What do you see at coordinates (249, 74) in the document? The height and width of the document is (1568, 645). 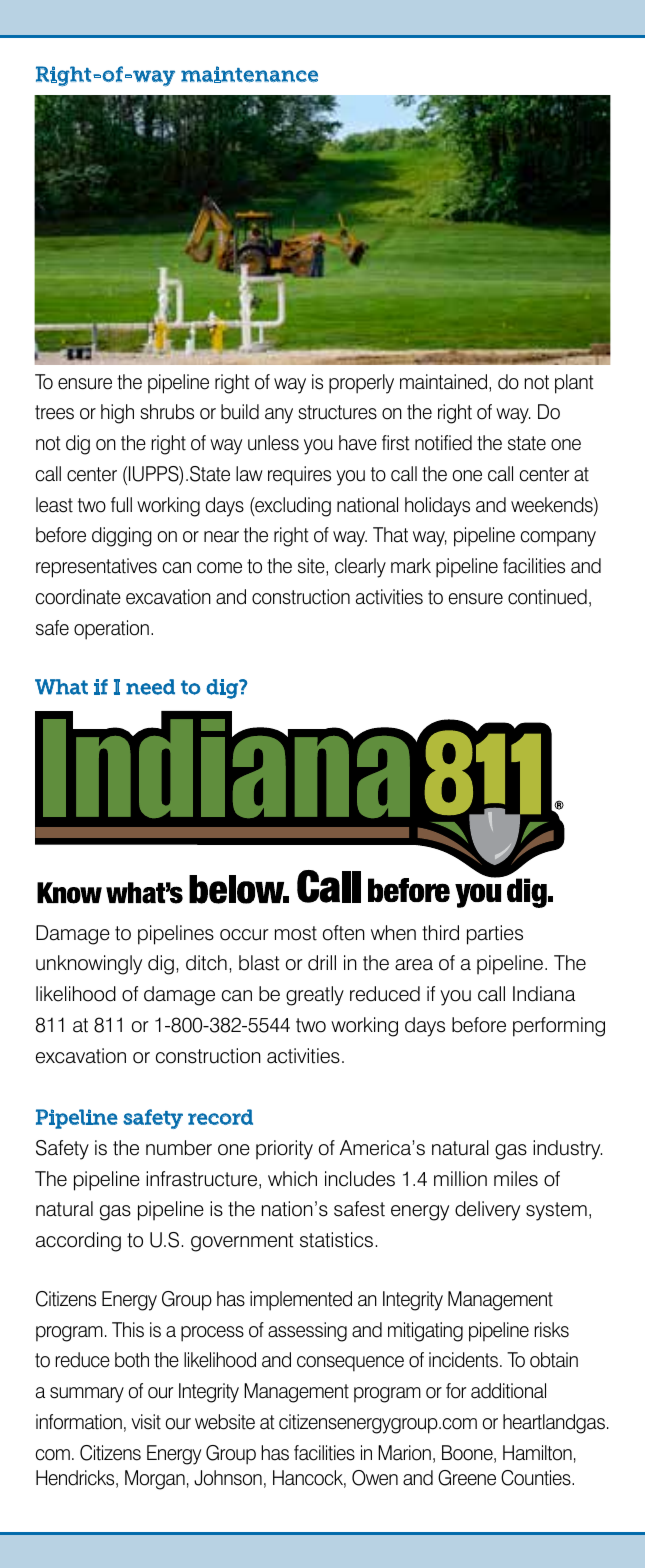 I see `maintenance` at bounding box center [249, 74].
